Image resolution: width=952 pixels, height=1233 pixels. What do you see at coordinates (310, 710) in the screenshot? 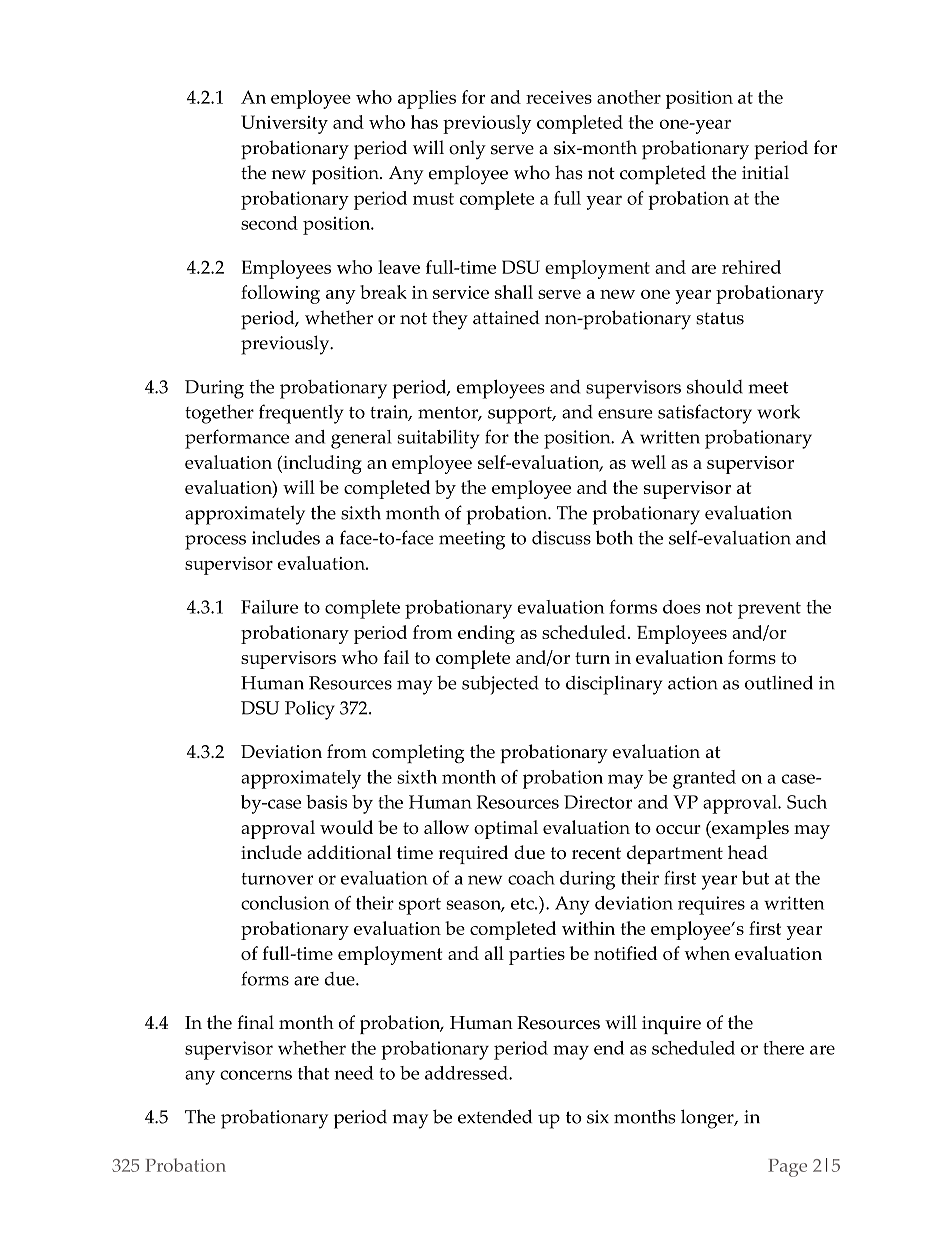
I see `Policy` at bounding box center [310, 710].
